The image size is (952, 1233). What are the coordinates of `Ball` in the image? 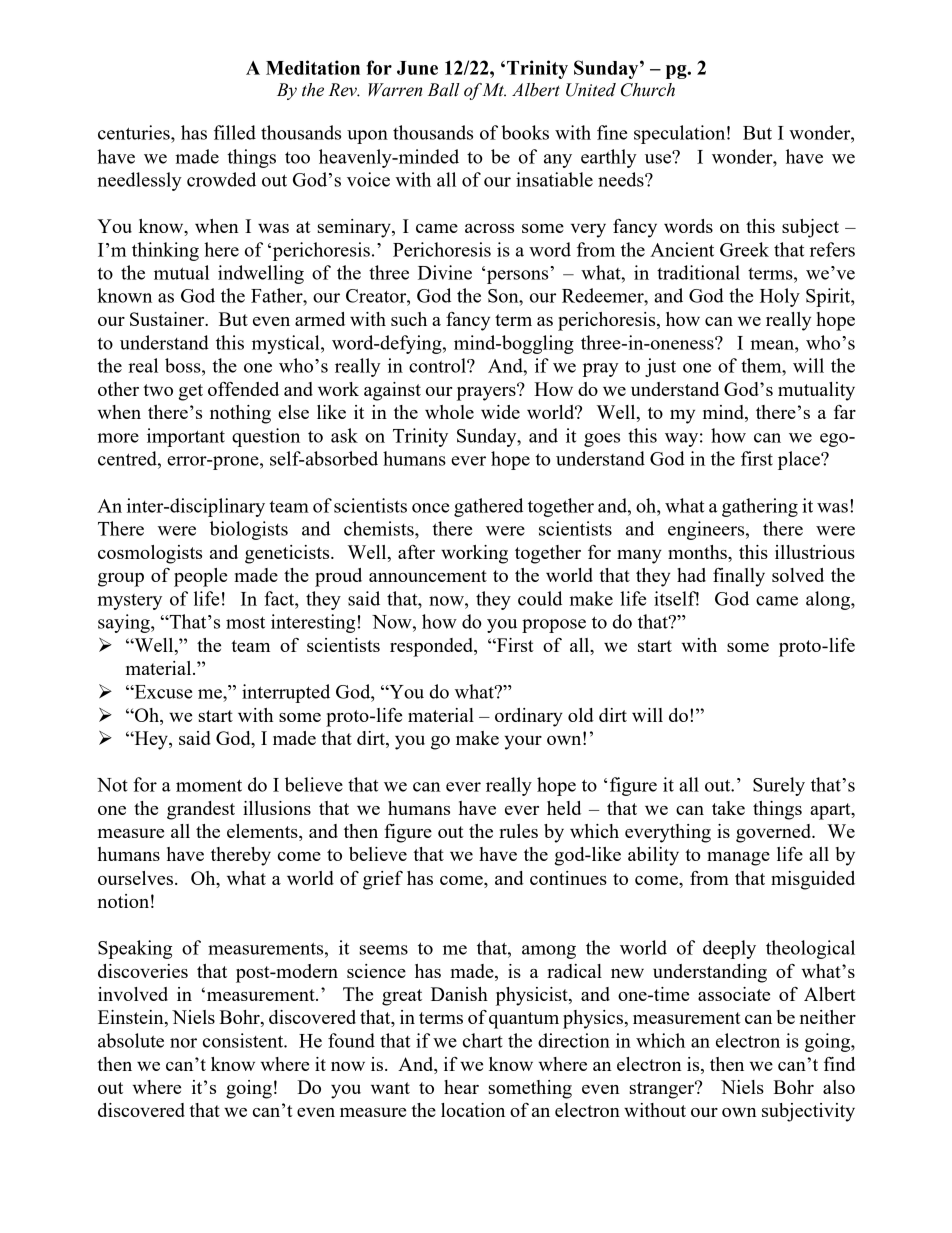 It's located at (444, 90).
